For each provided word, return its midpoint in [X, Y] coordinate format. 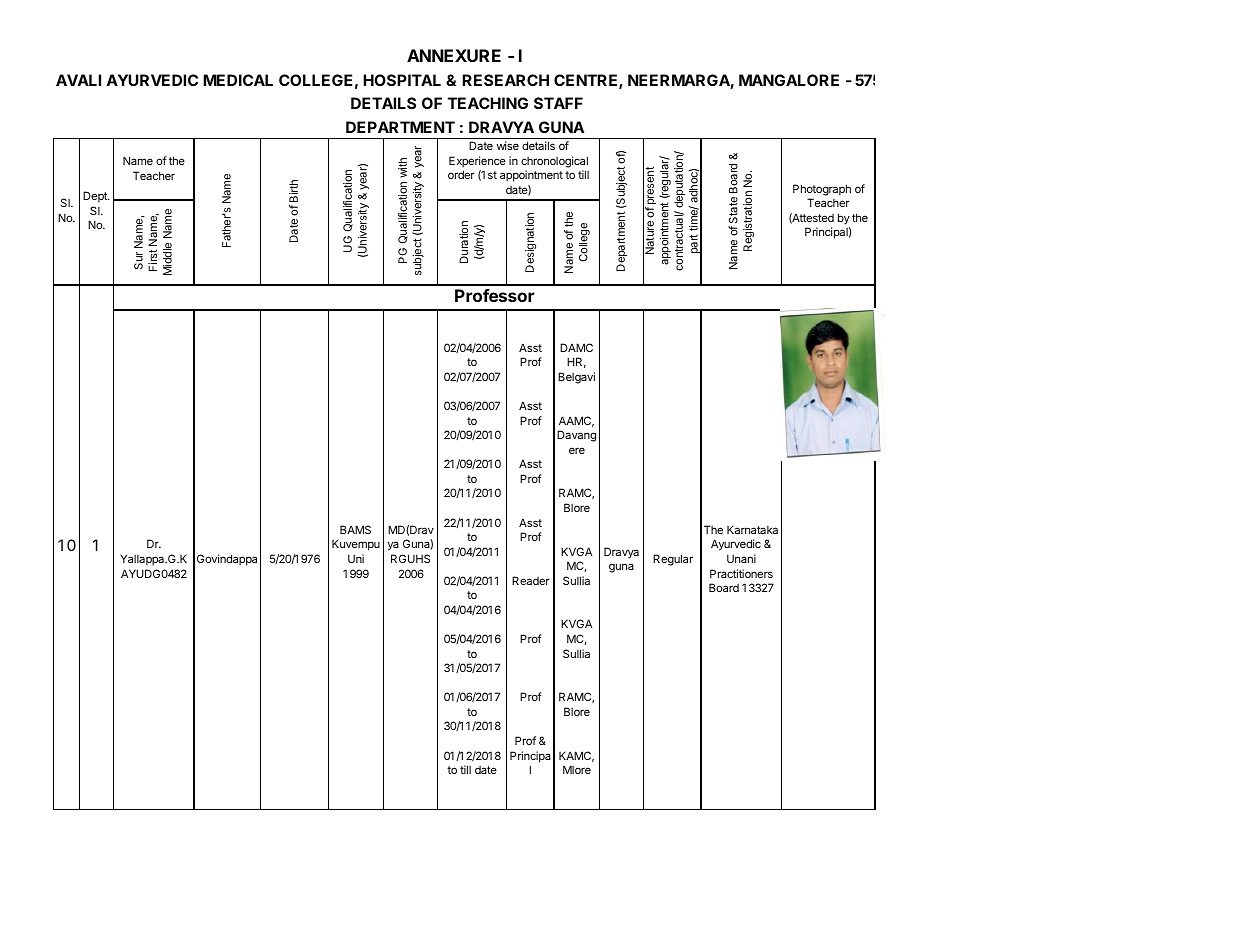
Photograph [822, 190]
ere [577, 450]
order [461, 174]
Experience [477, 162]
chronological [554, 162]
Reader [531, 580]
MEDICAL [238, 80]
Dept [96, 197]
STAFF [558, 103]
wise [508, 145]
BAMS [355, 529]
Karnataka [752, 529]
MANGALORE [789, 80]
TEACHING [488, 103]
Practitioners [741, 573]
